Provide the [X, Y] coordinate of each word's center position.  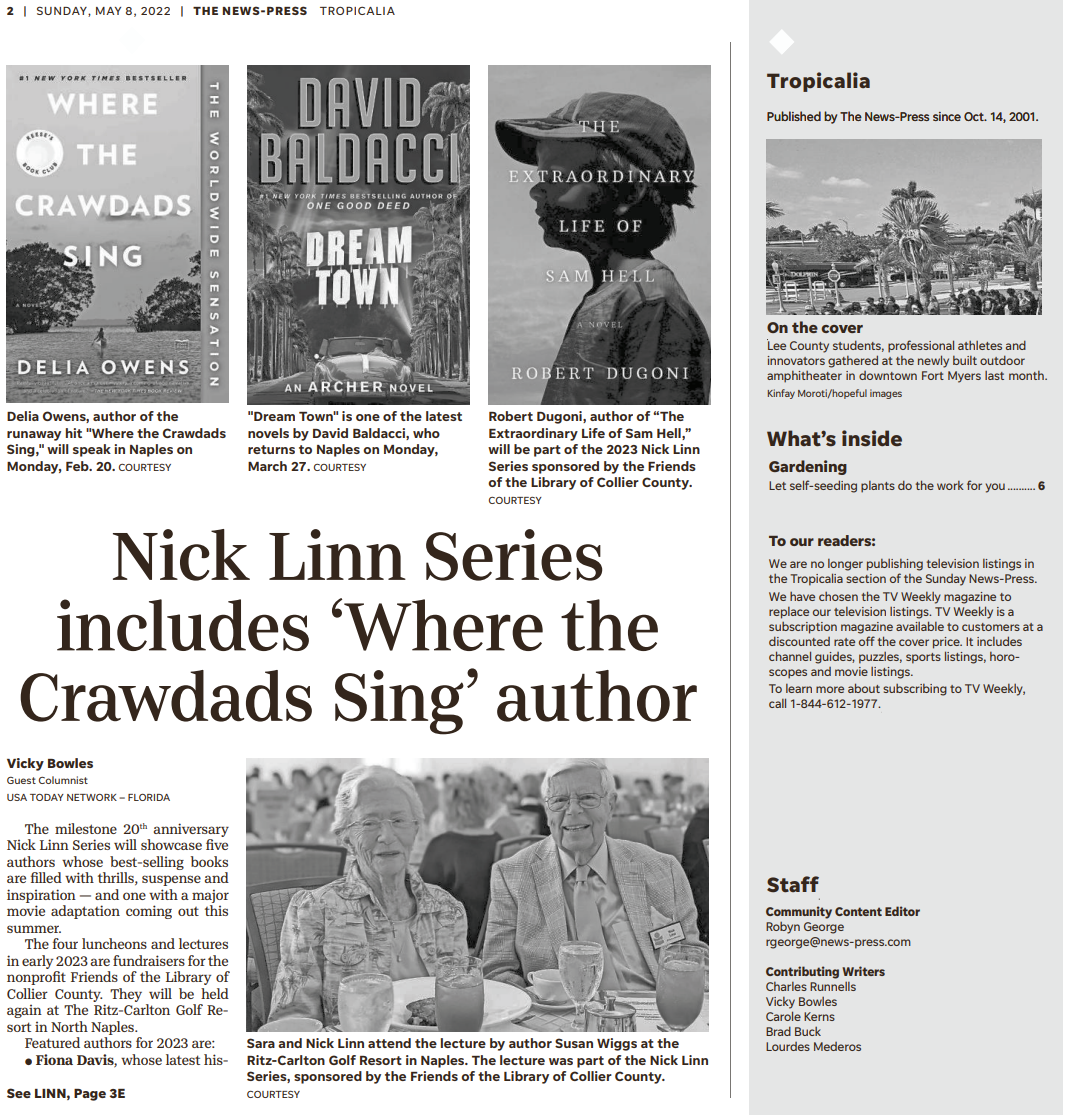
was [561, 1061]
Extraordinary [533, 434]
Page [90, 1095]
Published [794, 116]
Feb [78, 466]
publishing [895, 565]
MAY [108, 11]
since [947, 116]
